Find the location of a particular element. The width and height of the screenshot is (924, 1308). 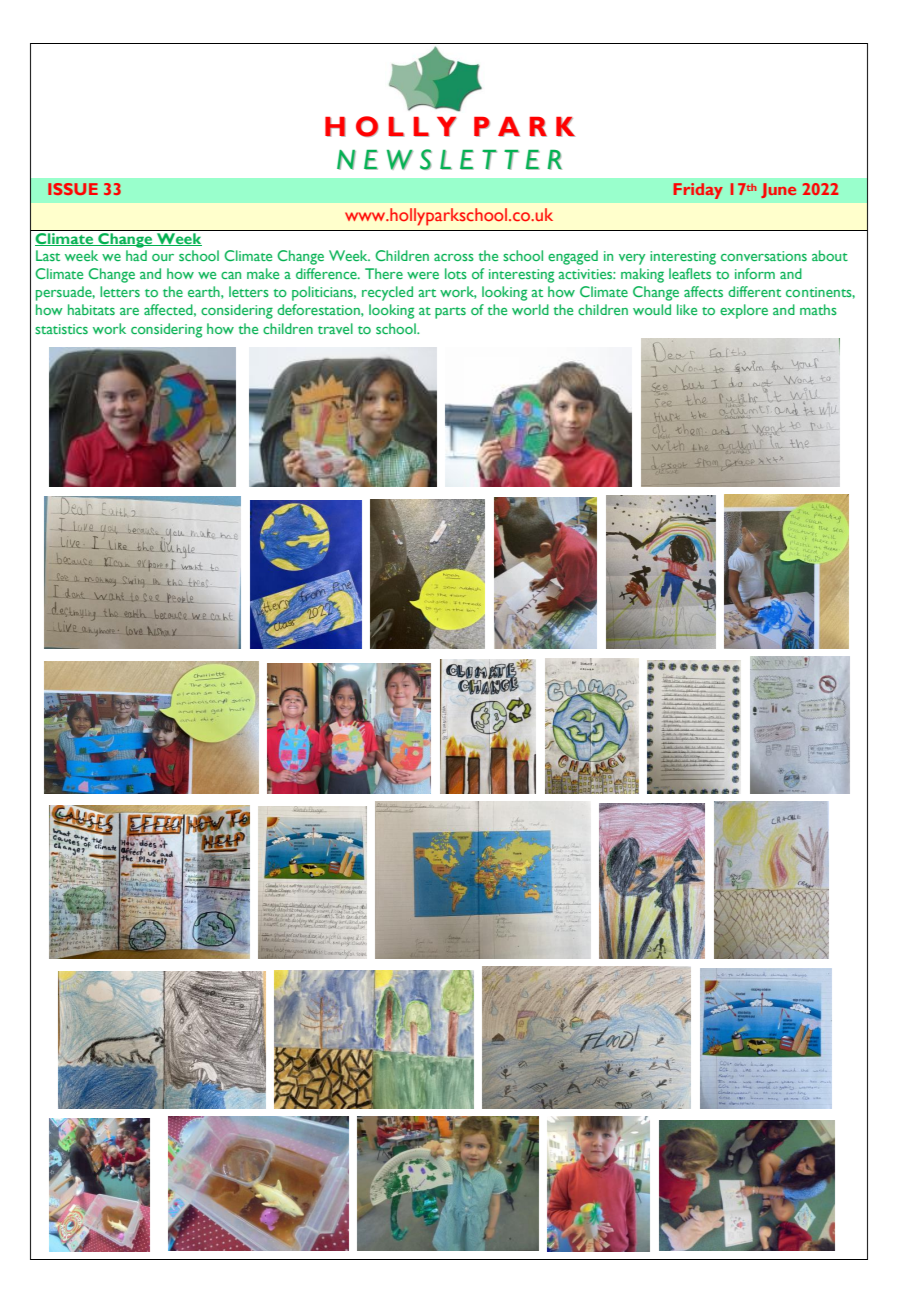

explore is located at coordinates (744, 311).
